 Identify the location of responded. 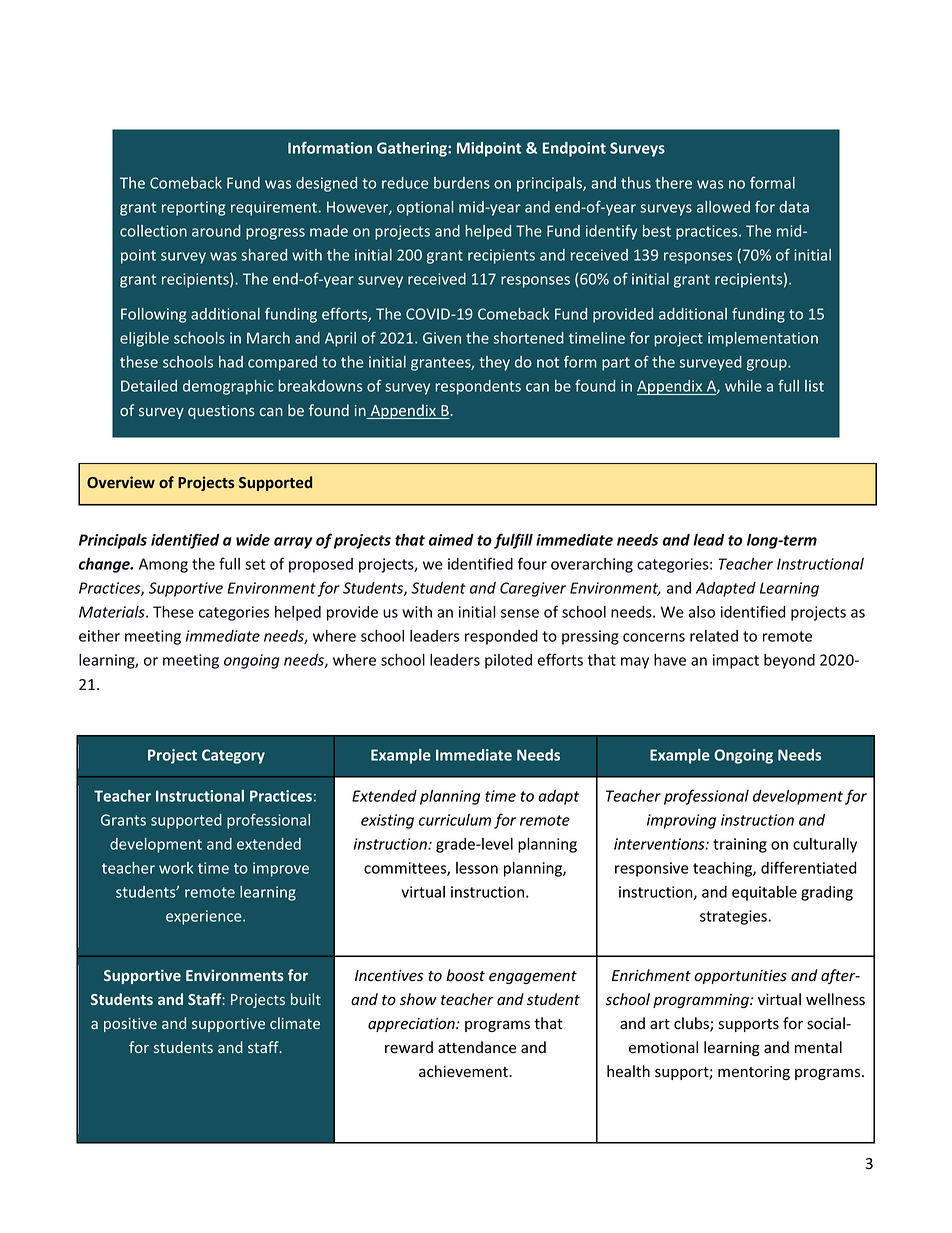
(501, 637).
